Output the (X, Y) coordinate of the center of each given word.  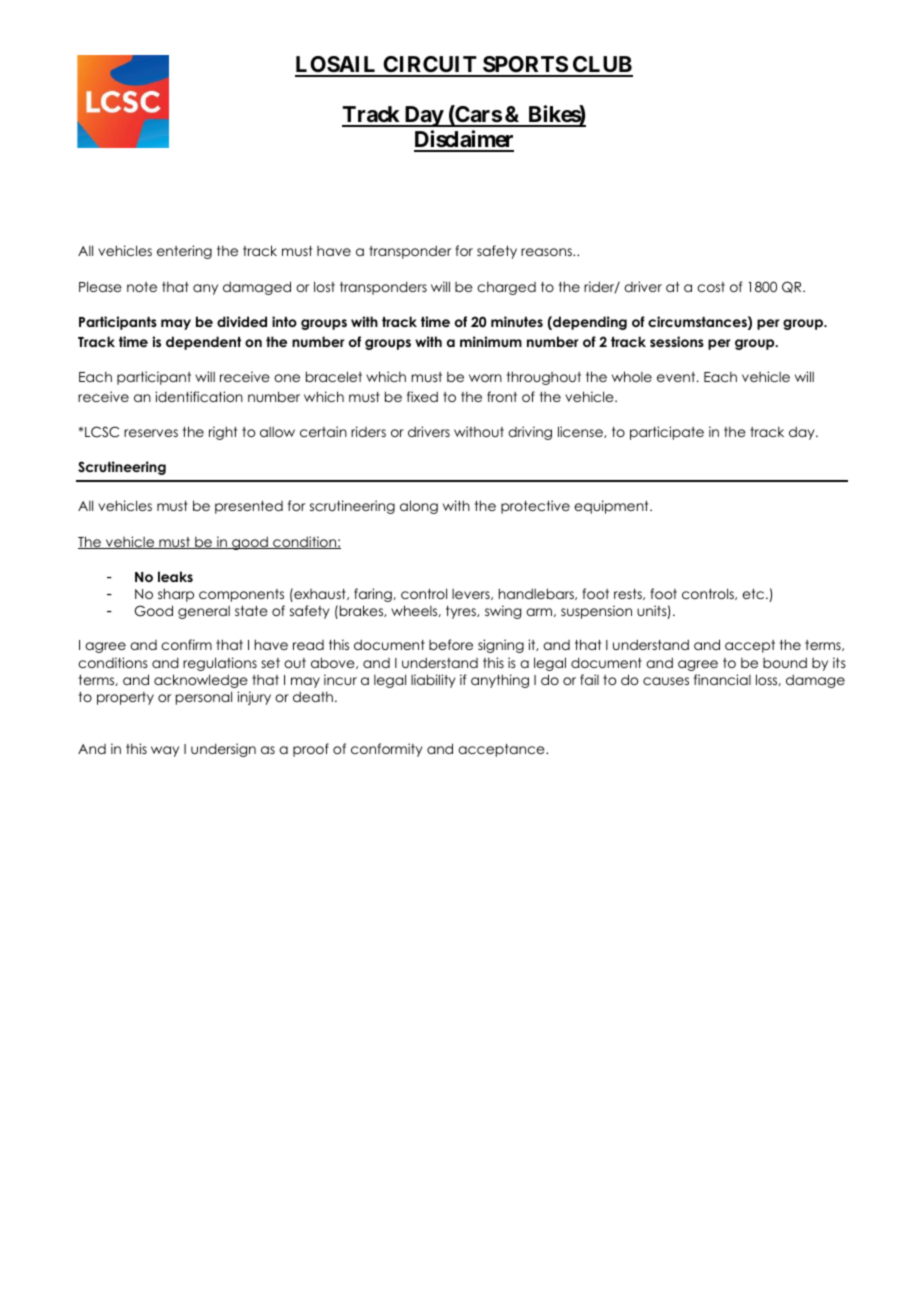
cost (711, 287)
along (419, 507)
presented (249, 507)
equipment (612, 507)
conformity (387, 750)
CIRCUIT (430, 66)
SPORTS (525, 66)
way (165, 751)
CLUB (602, 66)
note (142, 287)
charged (506, 288)
